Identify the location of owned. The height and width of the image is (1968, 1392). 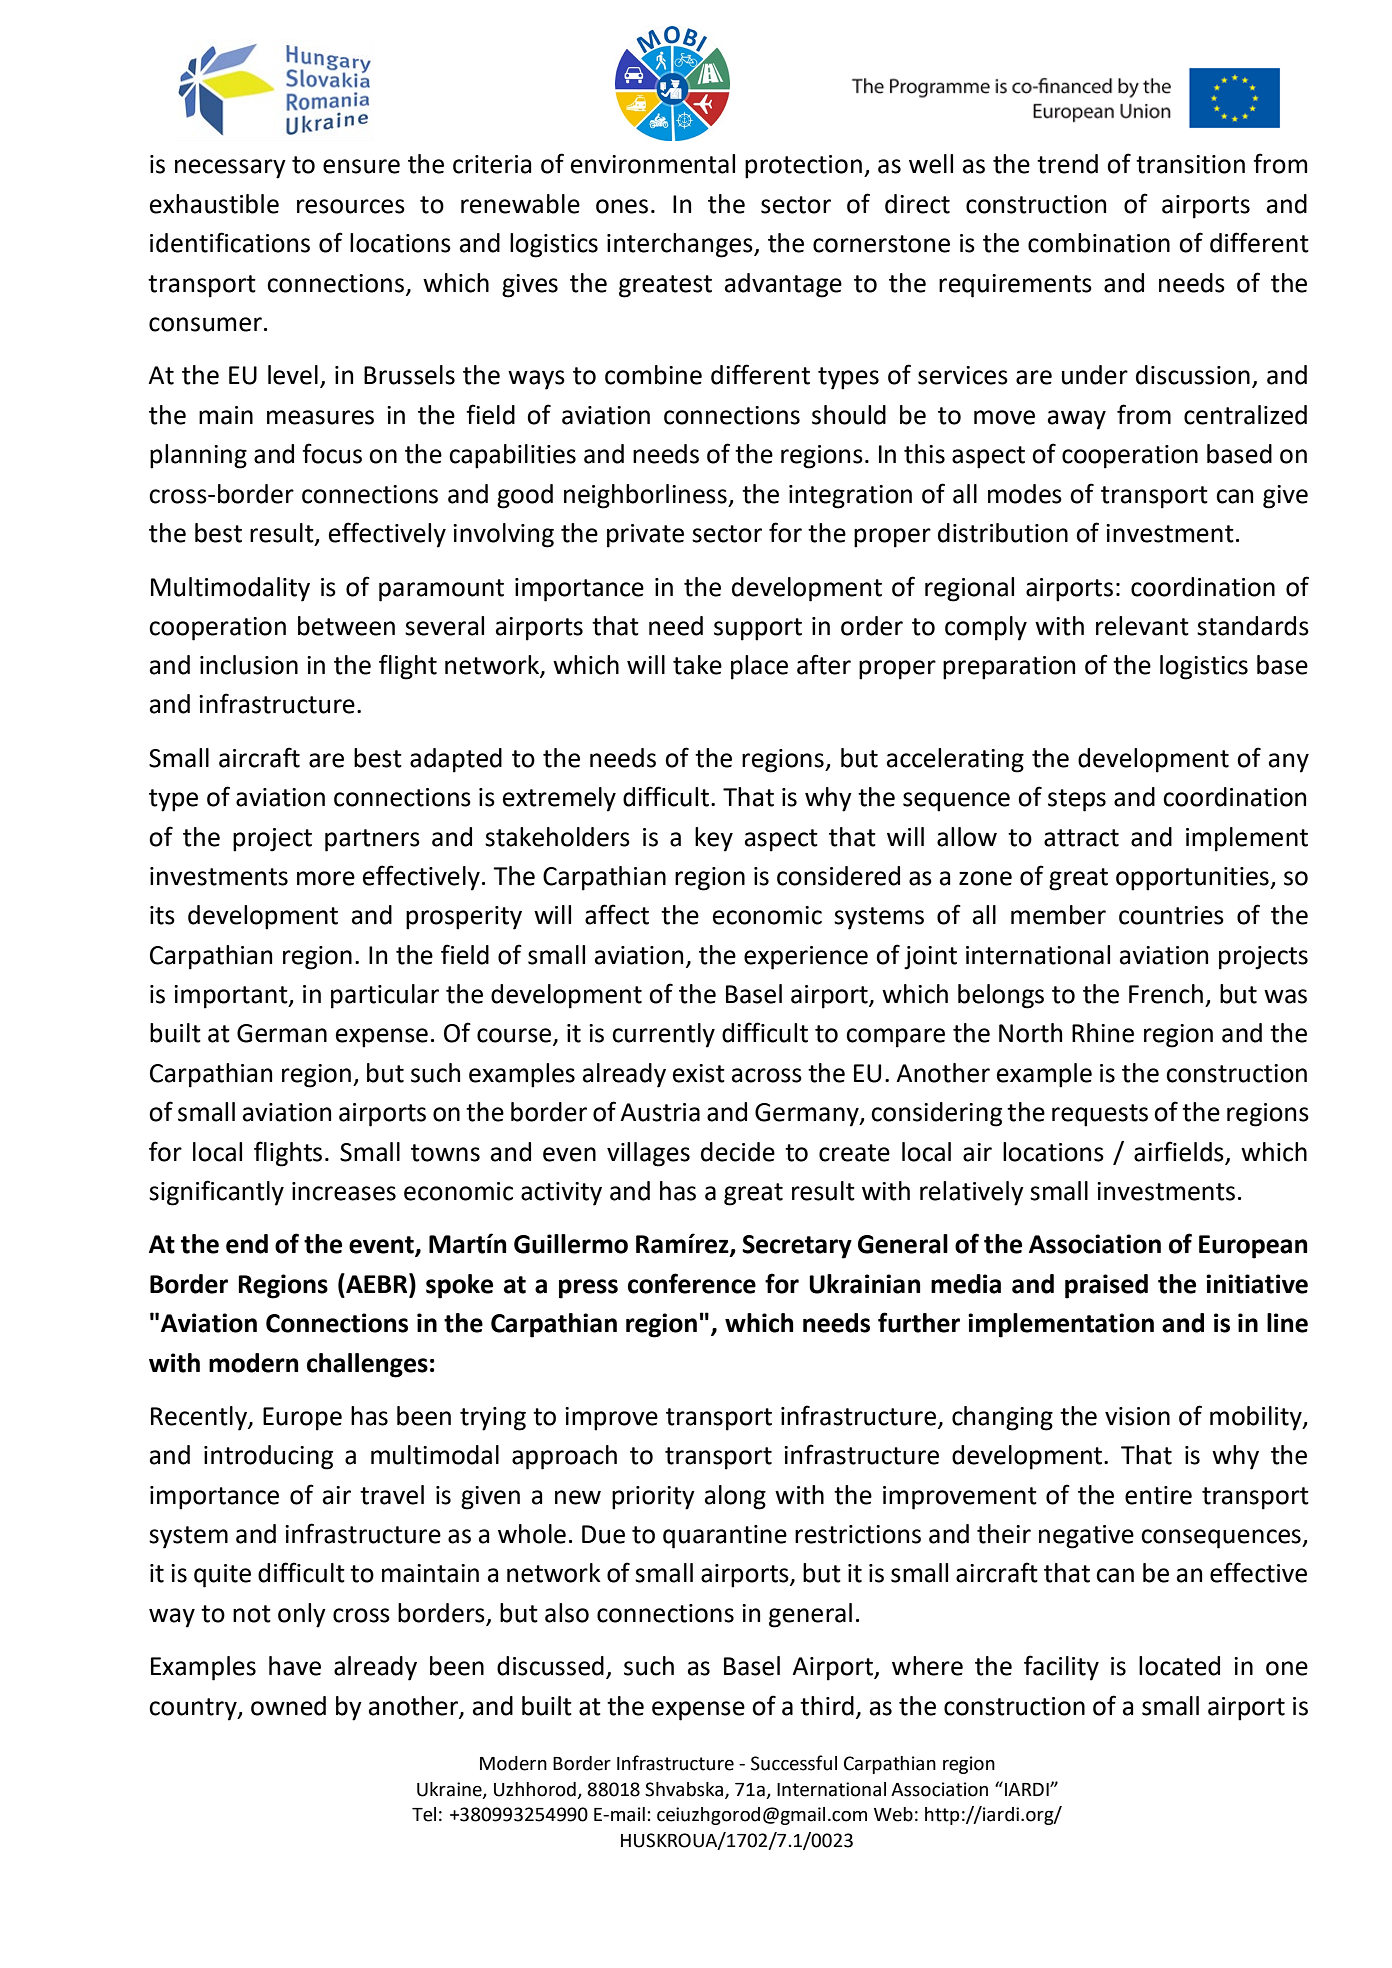
(288, 1706).
